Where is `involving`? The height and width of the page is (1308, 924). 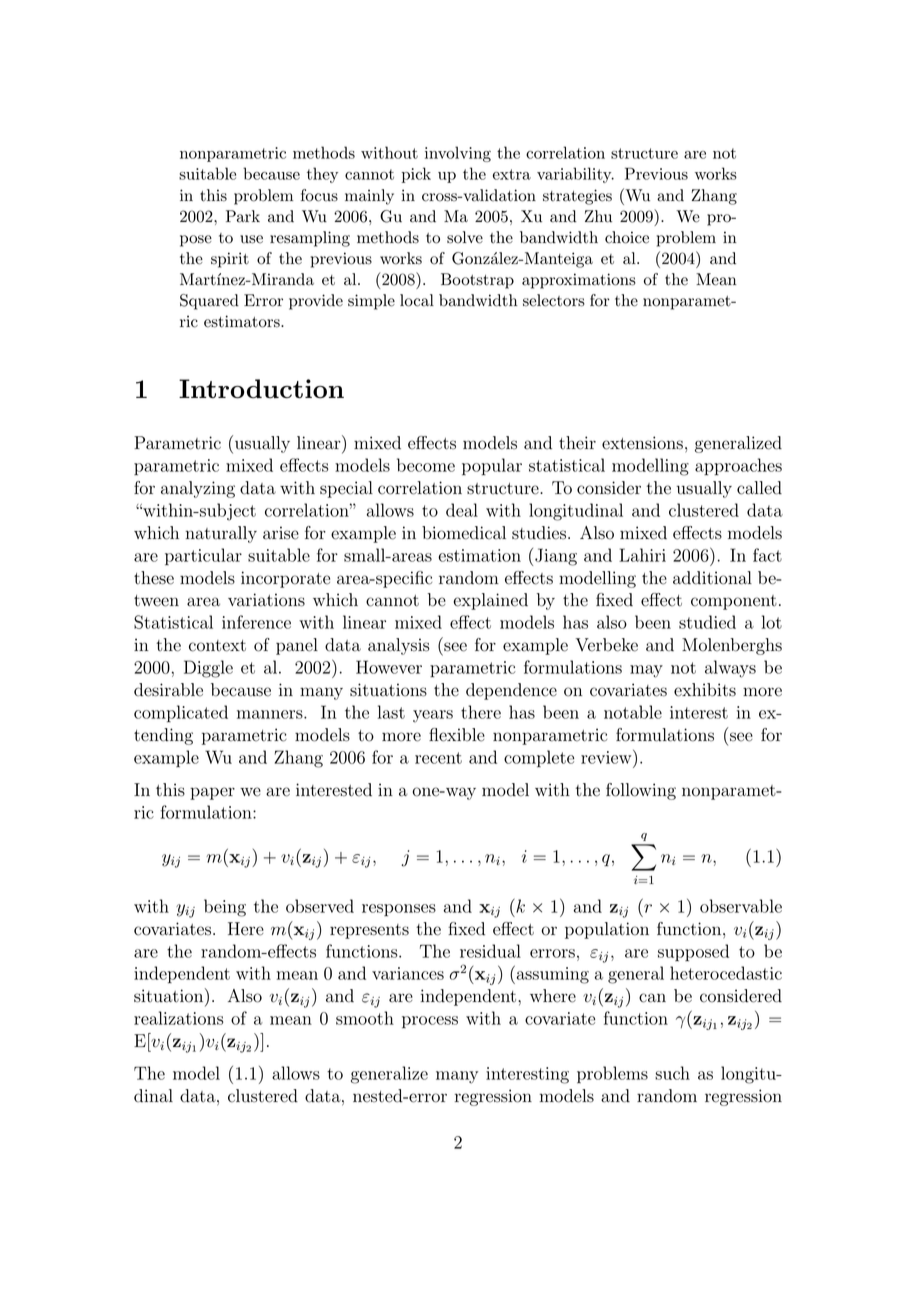 involving is located at coordinates (458, 154).
